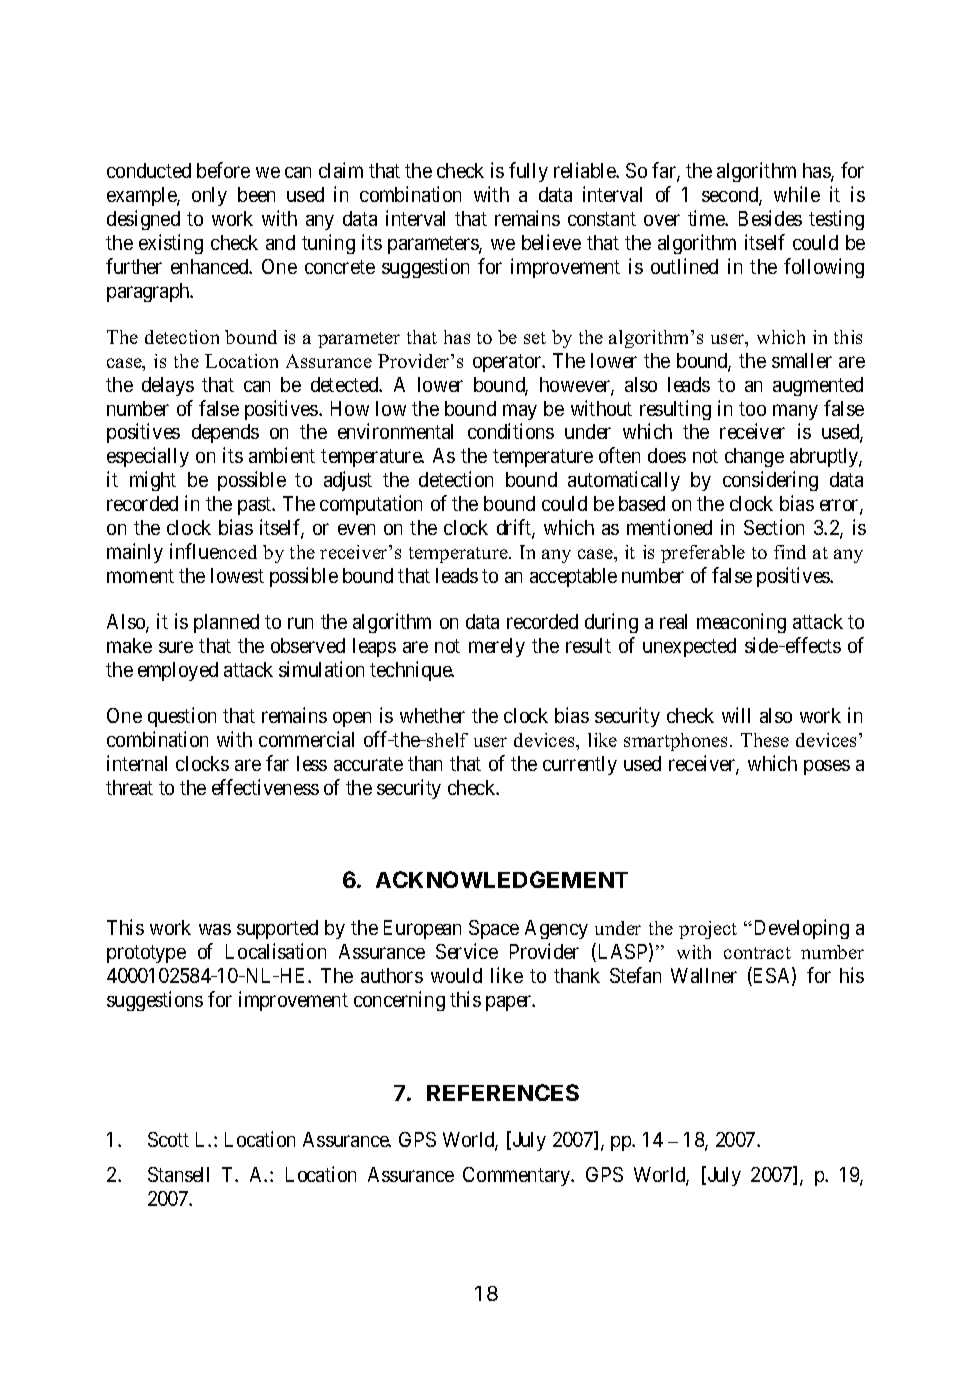 The height and width of the page is (1373, 972). What do you see at coordinates (209, 196) in the page?
I see `only` at bounding box center [209, 196].
